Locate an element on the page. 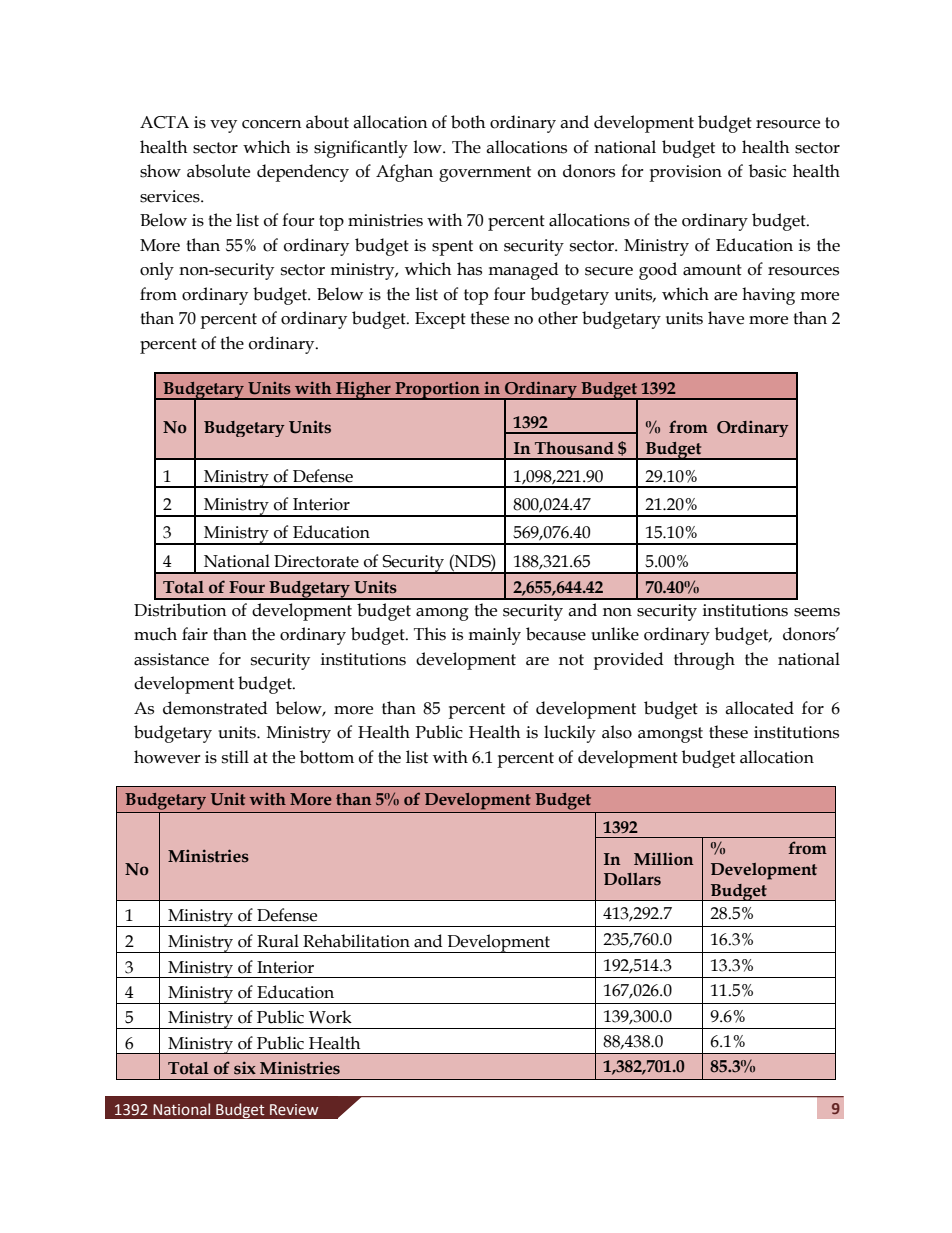  Dollars is located at coordinates (632, 879).
